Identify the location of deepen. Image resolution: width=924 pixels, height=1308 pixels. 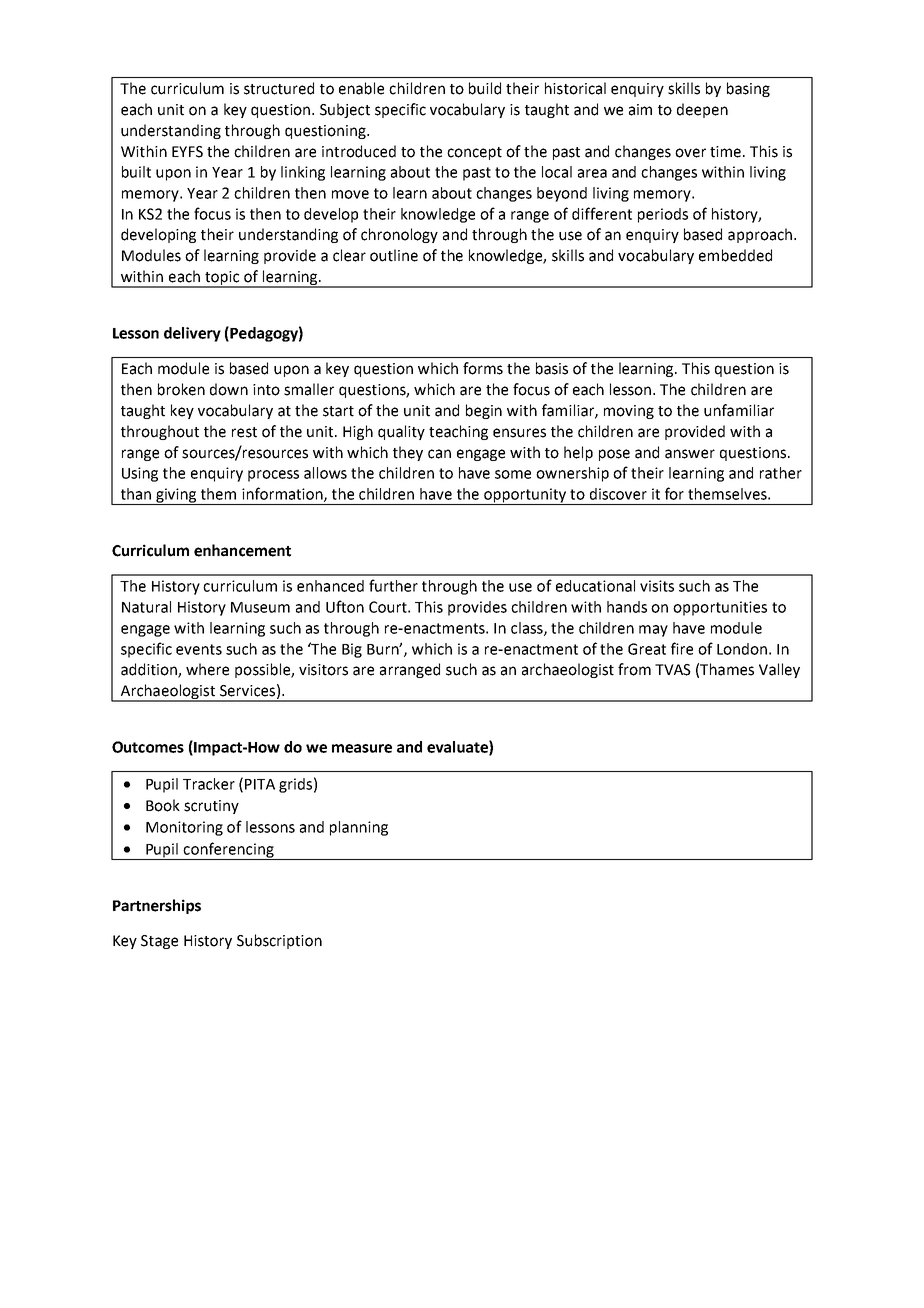
(702, 110).
